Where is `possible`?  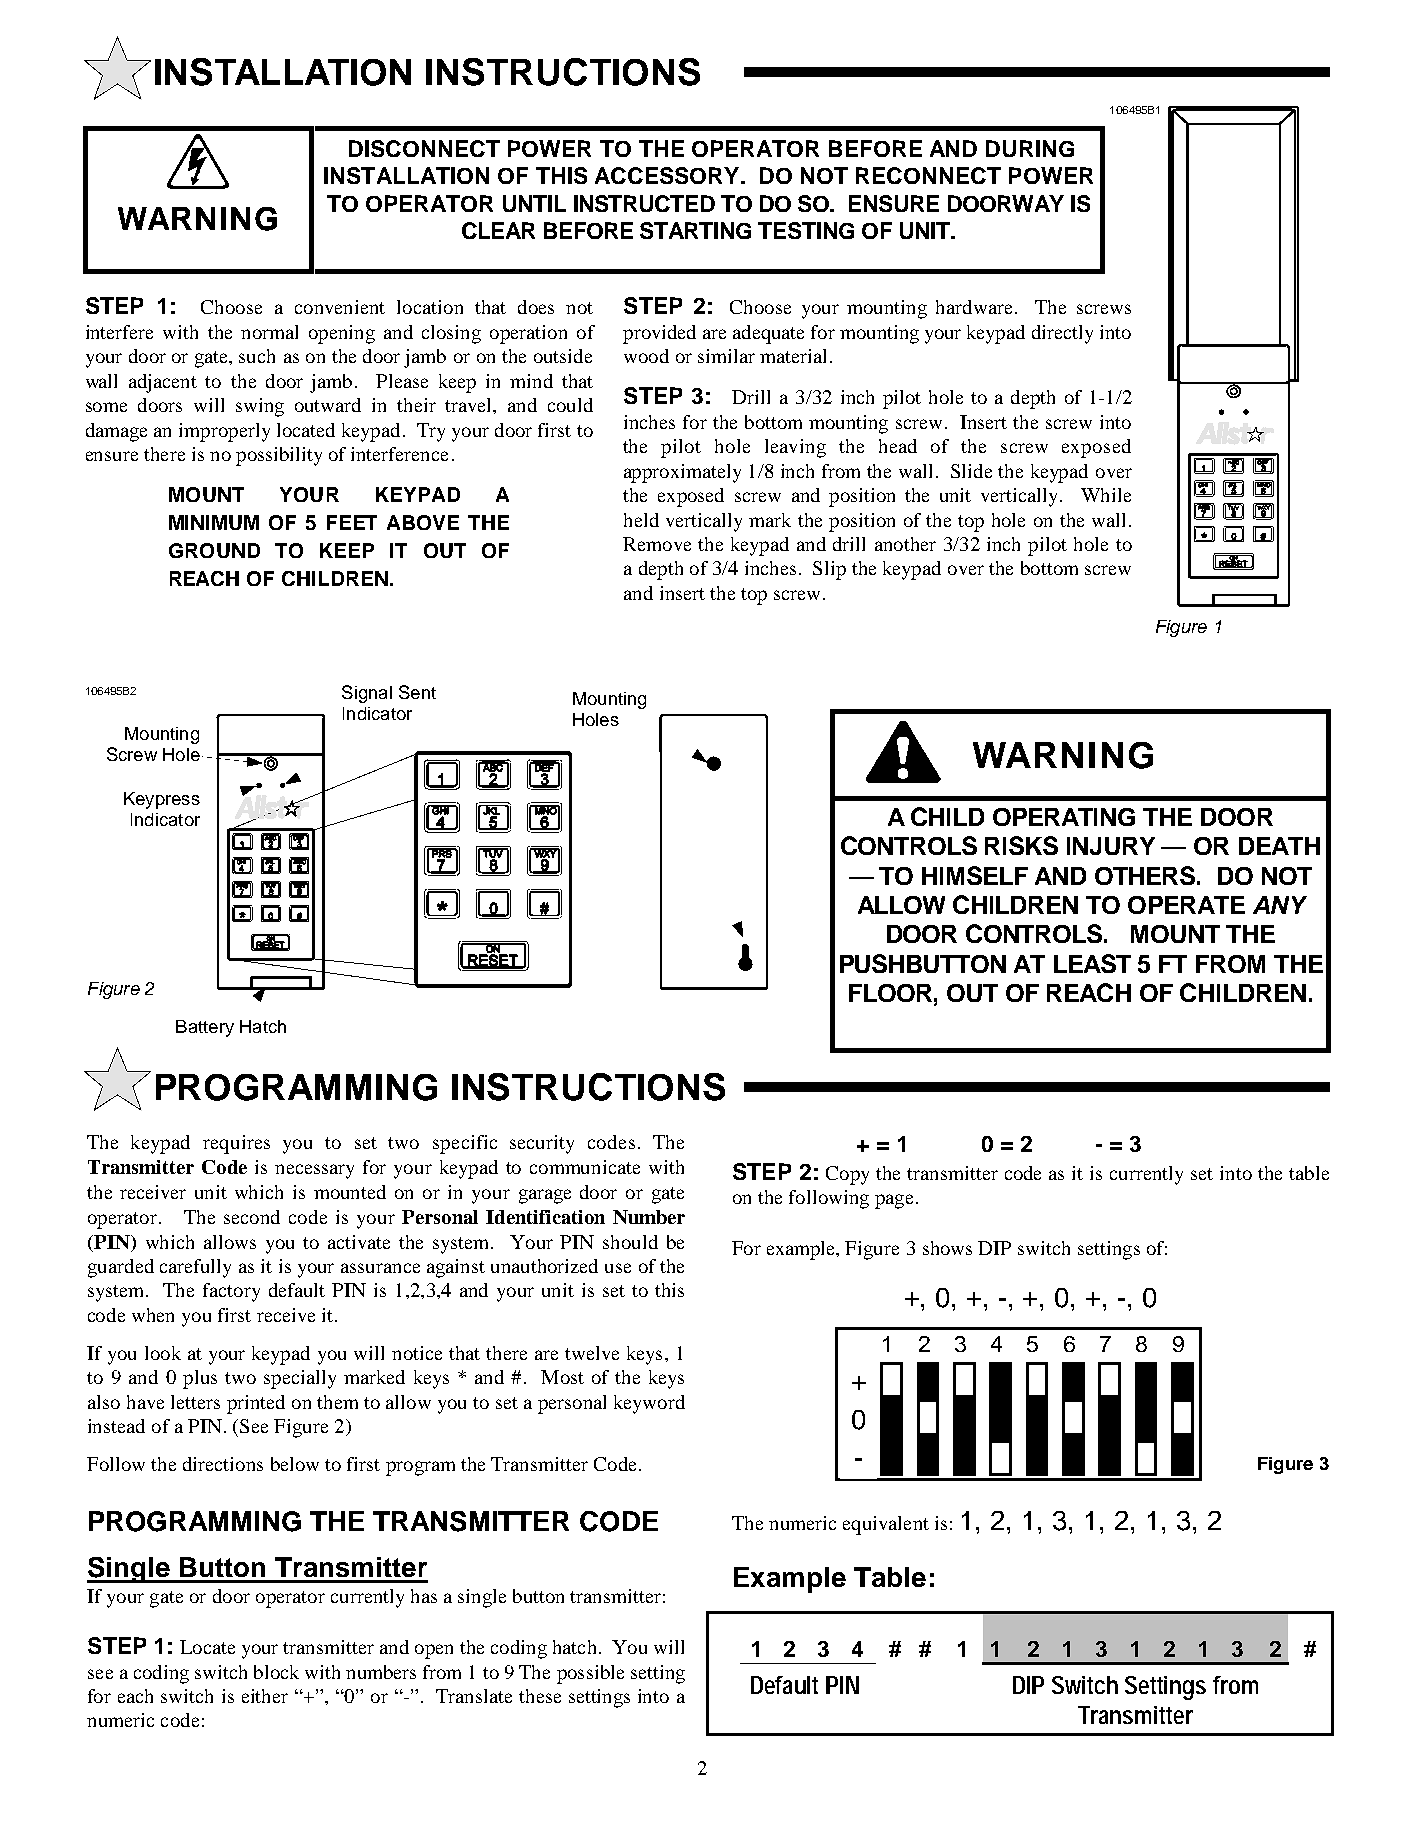 possible is located at coordinates (590, 1674).
